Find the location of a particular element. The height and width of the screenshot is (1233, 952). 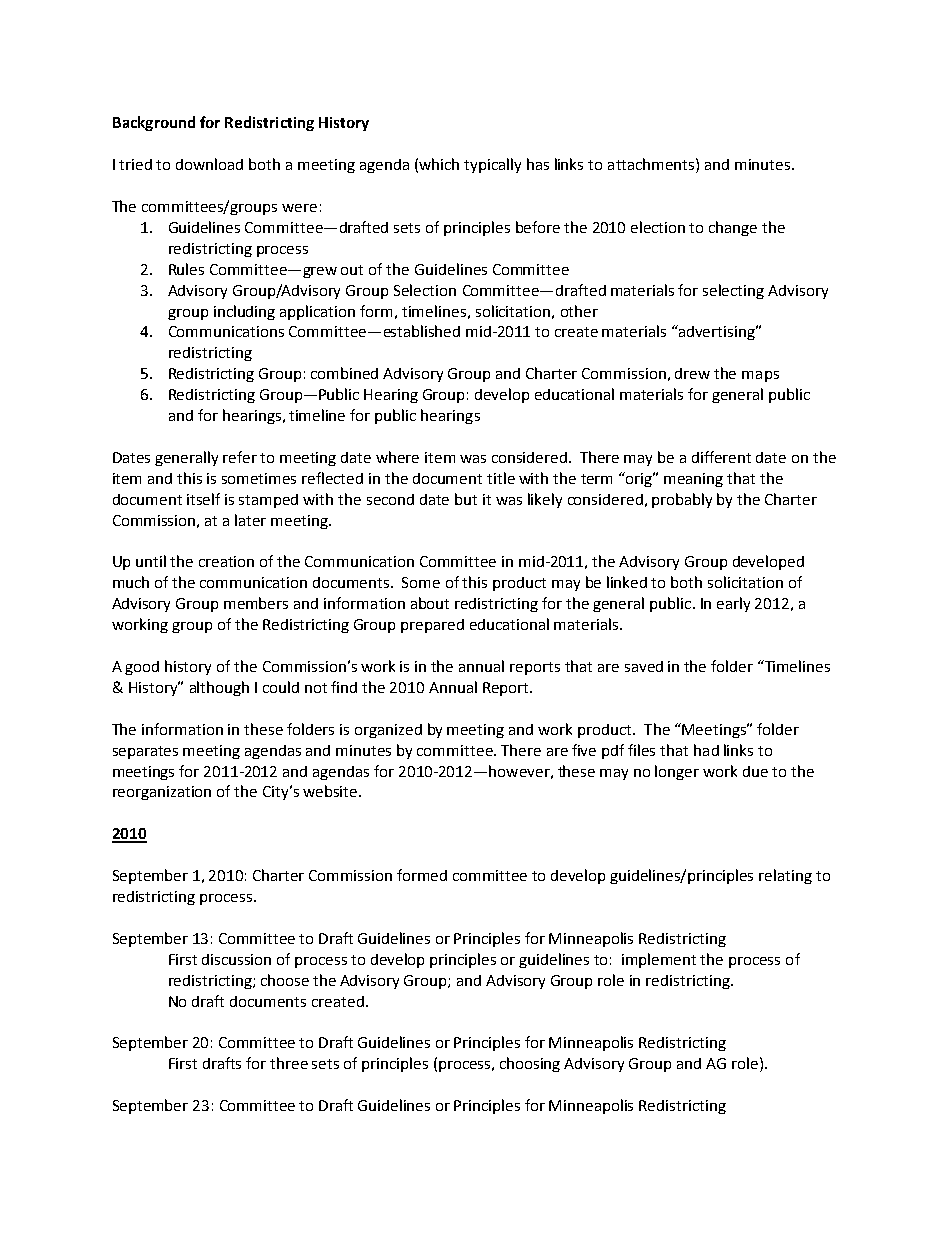

different is located at coordinates (721, 457).
